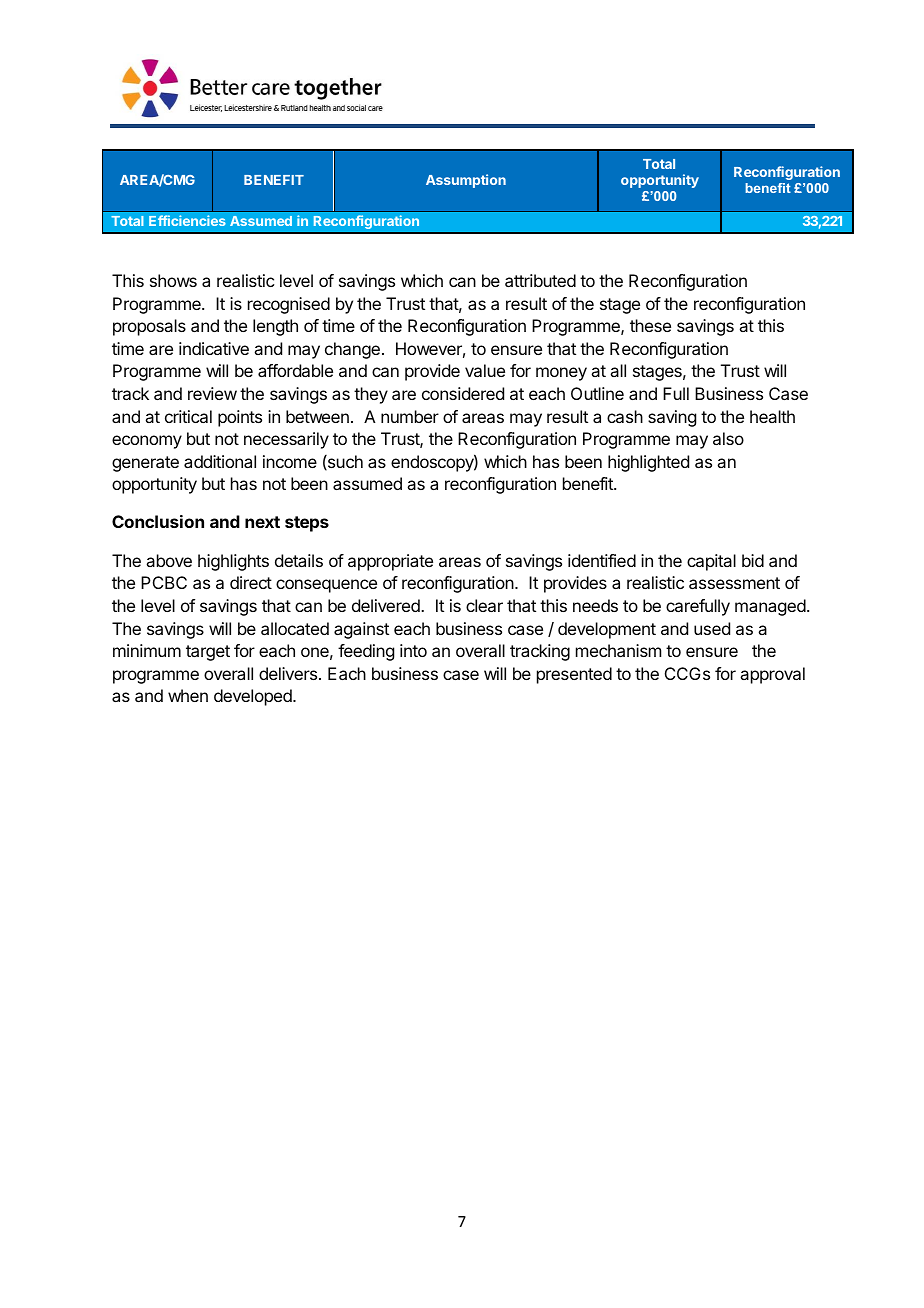 The width and height of the document is (924, 1308). I want to click on value, so click(485, 370).
